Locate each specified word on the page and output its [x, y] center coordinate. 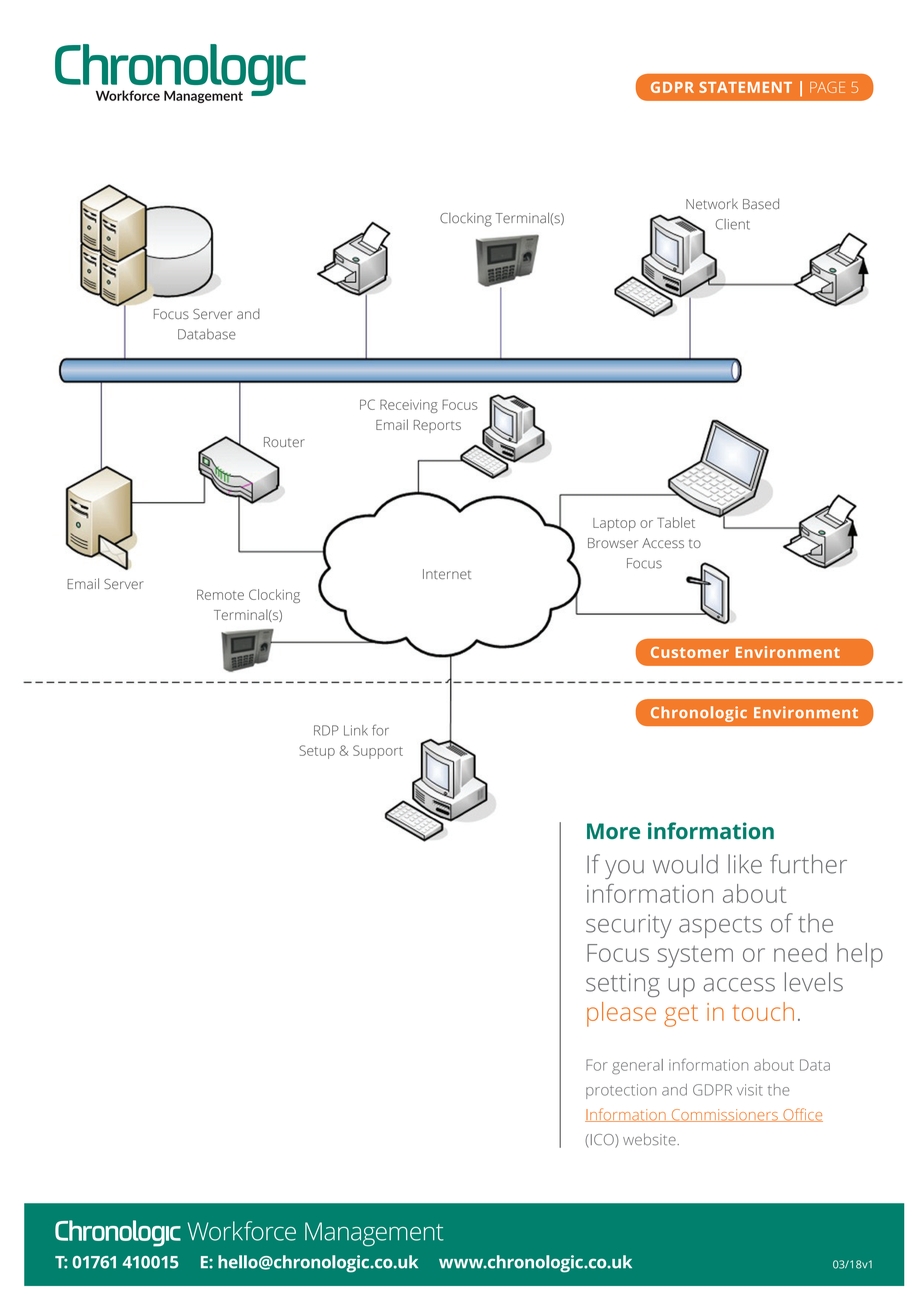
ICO [602, 1141]
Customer [690, 652]
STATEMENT [745, 87]
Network [712, 203]
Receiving [409, 406]
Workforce [242, 1231]
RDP [326, 730]
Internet [447, 574]
